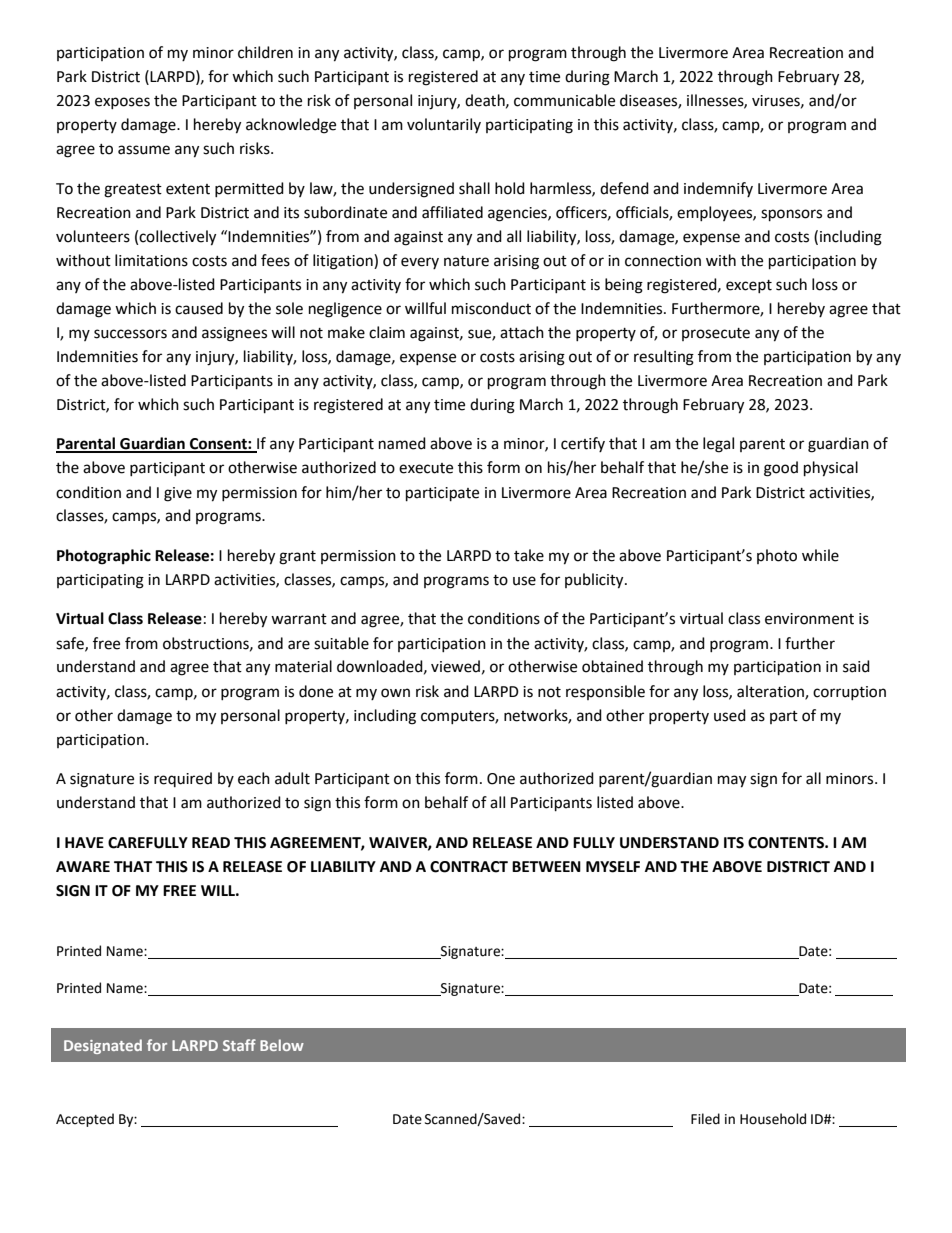  What do you see at coordinates (529, 555) in the page?
I see `take` at bounding box center [529, 555].
